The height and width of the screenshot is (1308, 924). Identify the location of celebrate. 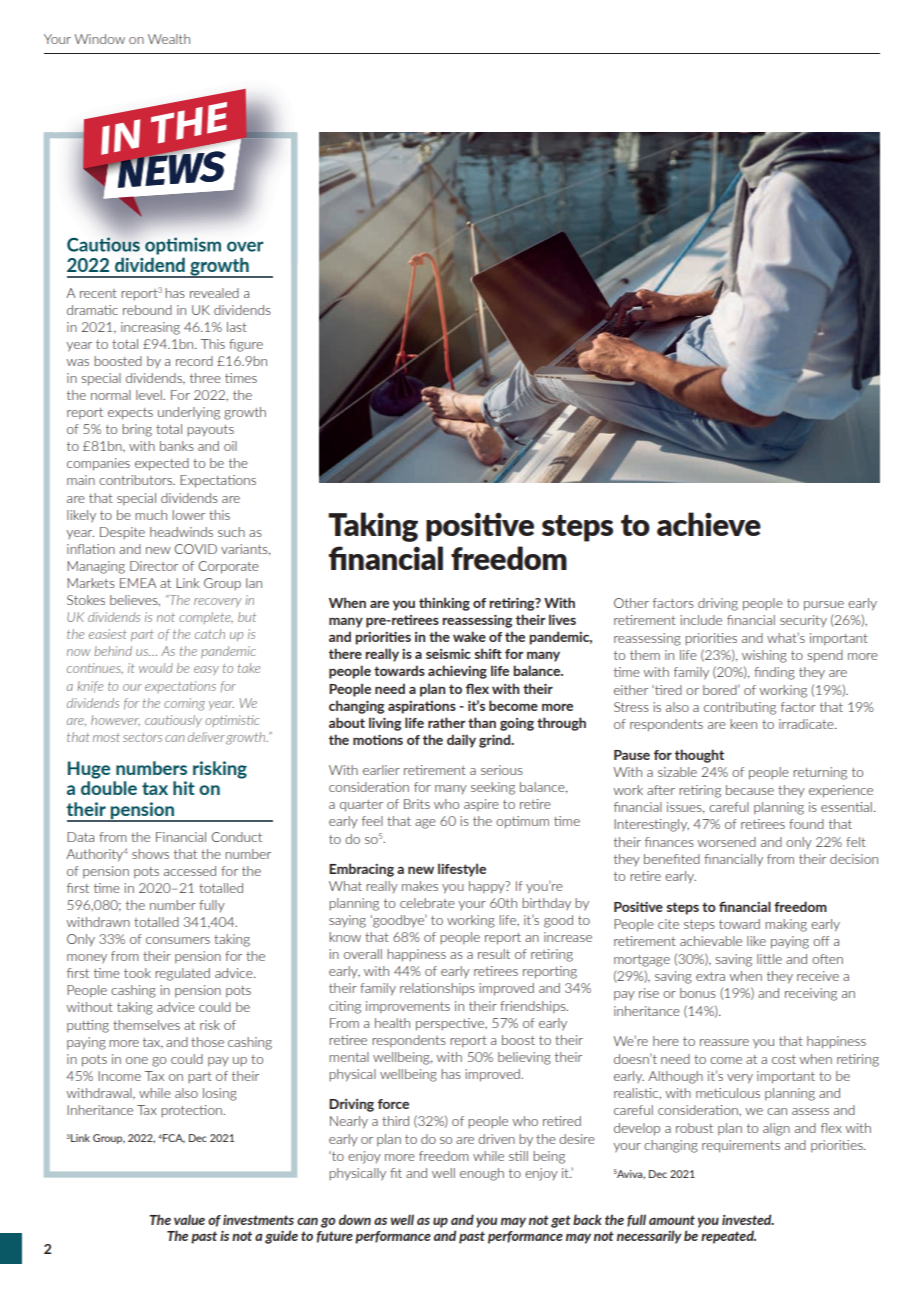
(427, 903).
